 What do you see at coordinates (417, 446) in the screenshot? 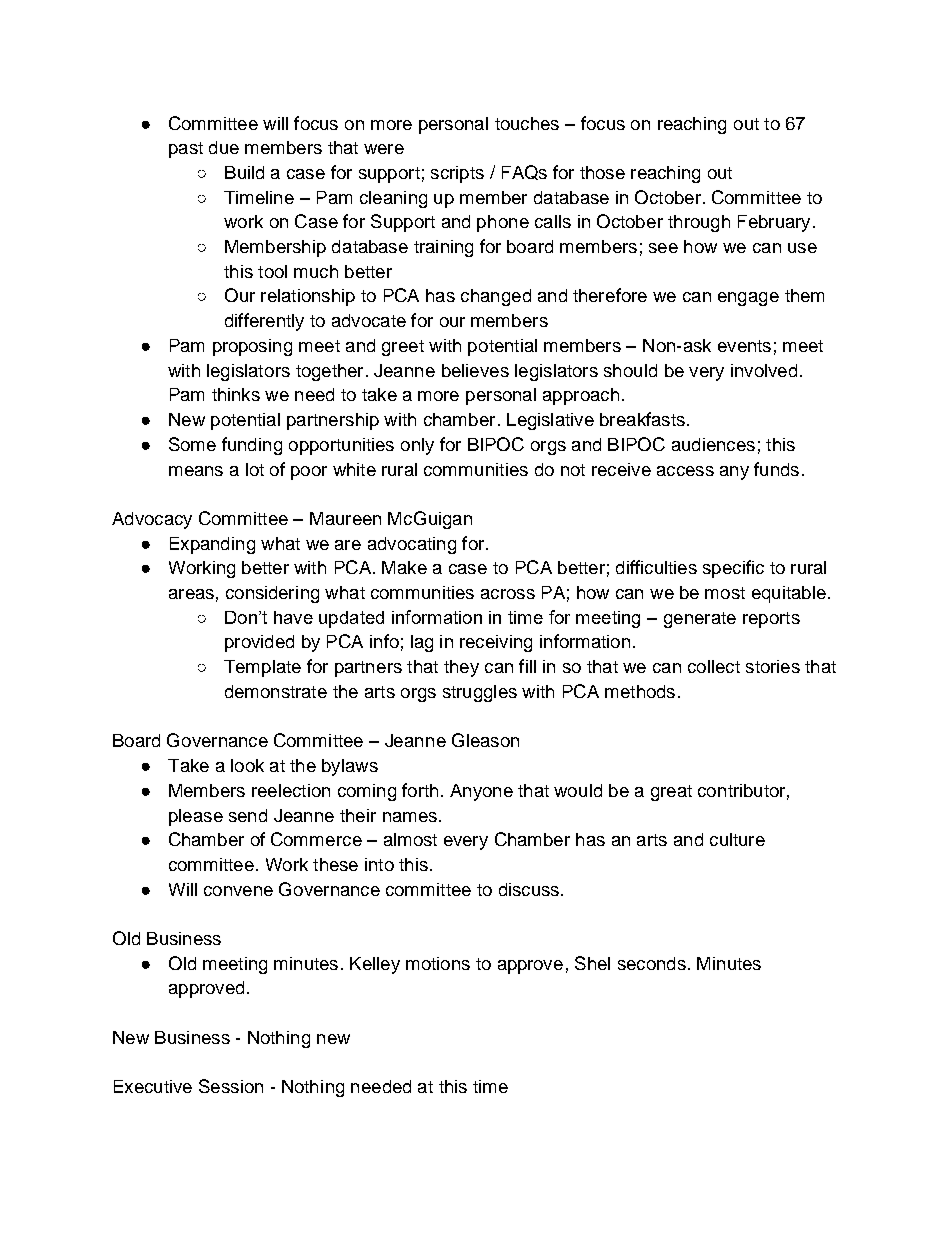
I see `only` at bounding box center [417, 446].
